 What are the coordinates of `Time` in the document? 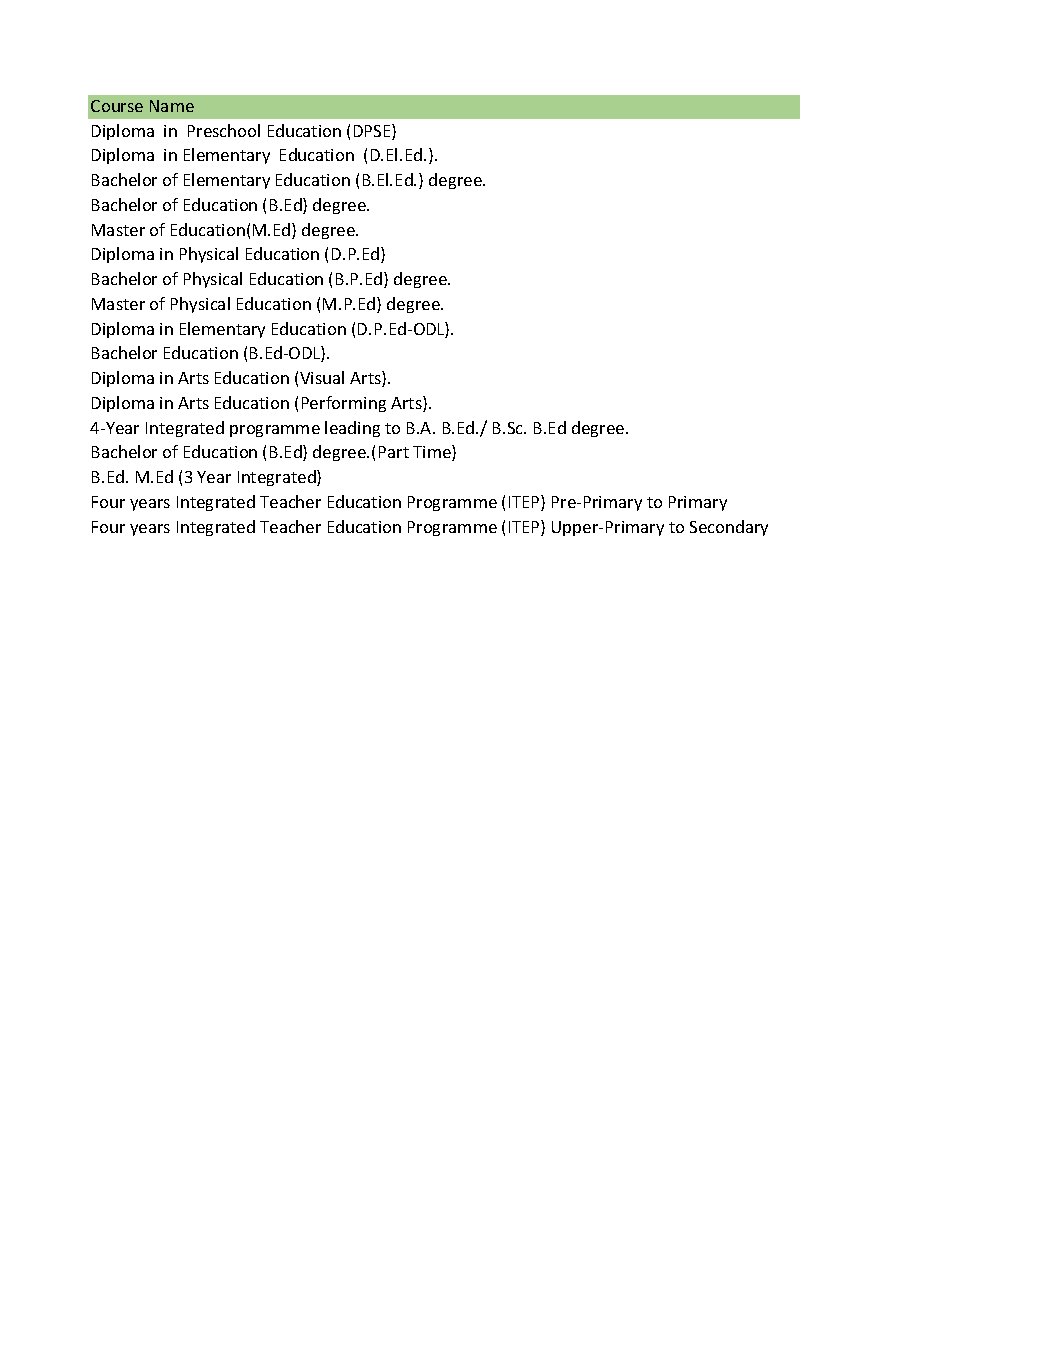 It's located at (433, 453).
